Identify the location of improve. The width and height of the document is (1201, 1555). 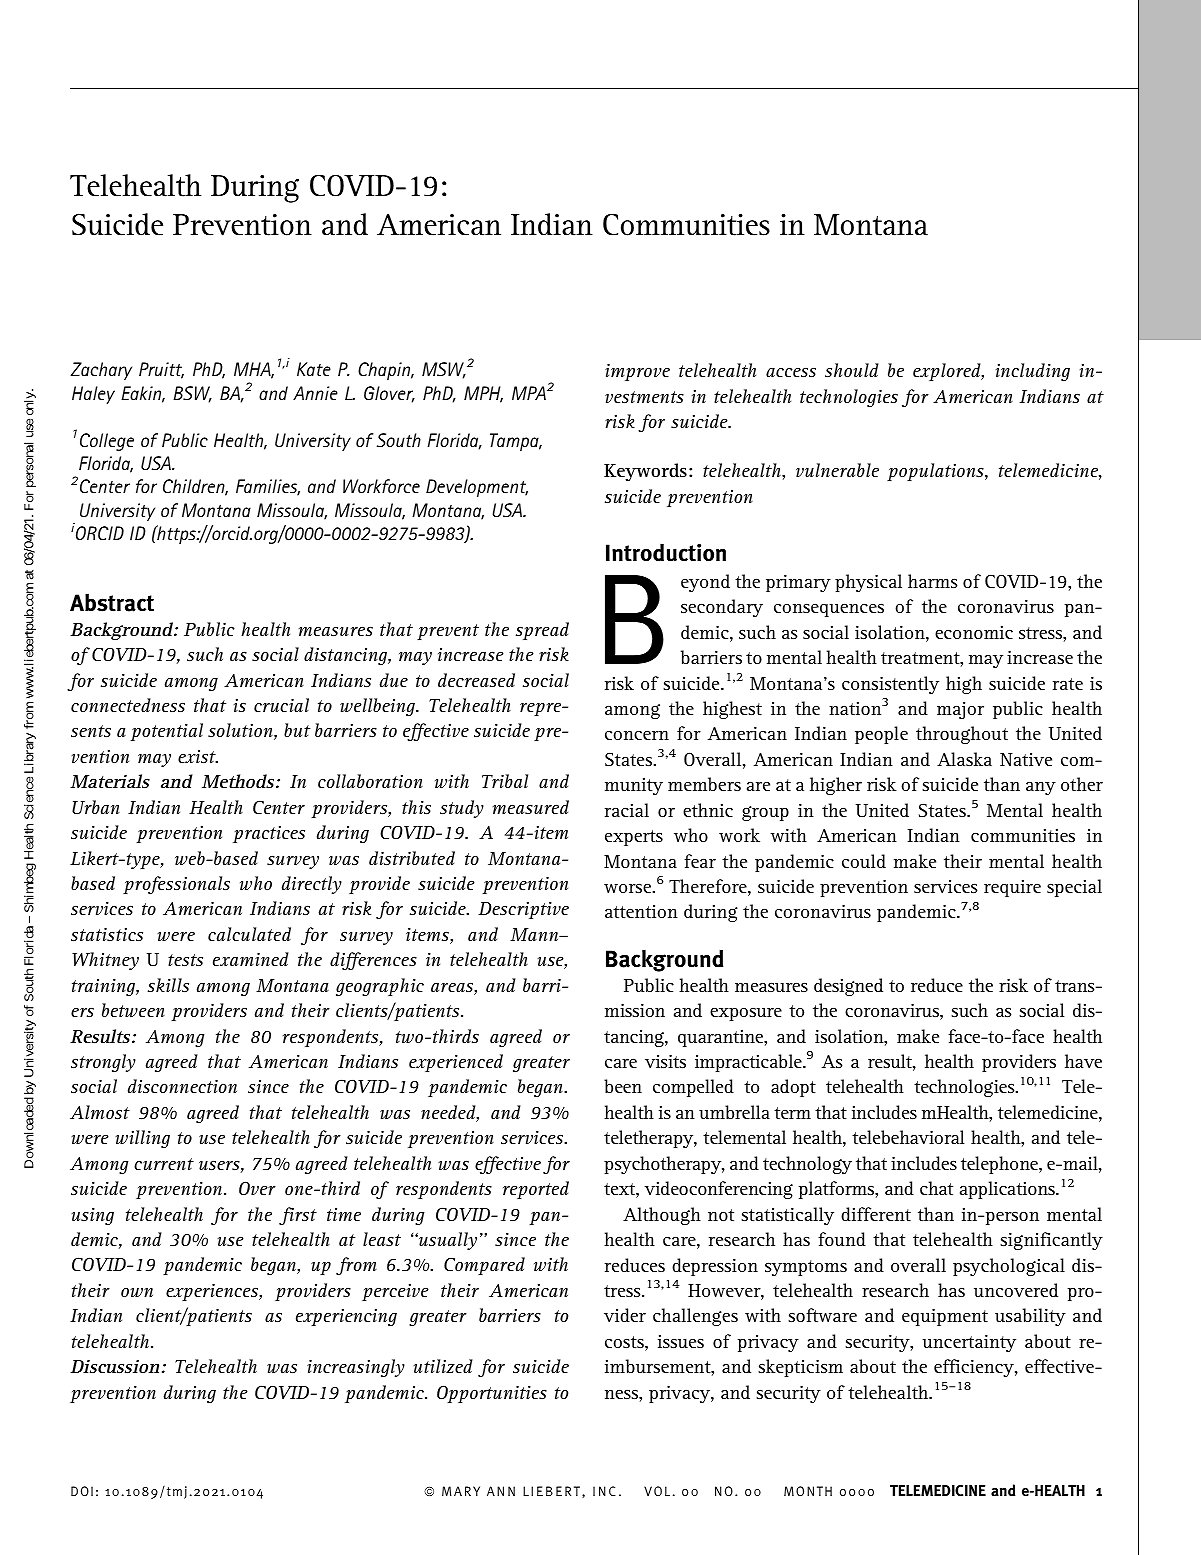
(637, 372).
